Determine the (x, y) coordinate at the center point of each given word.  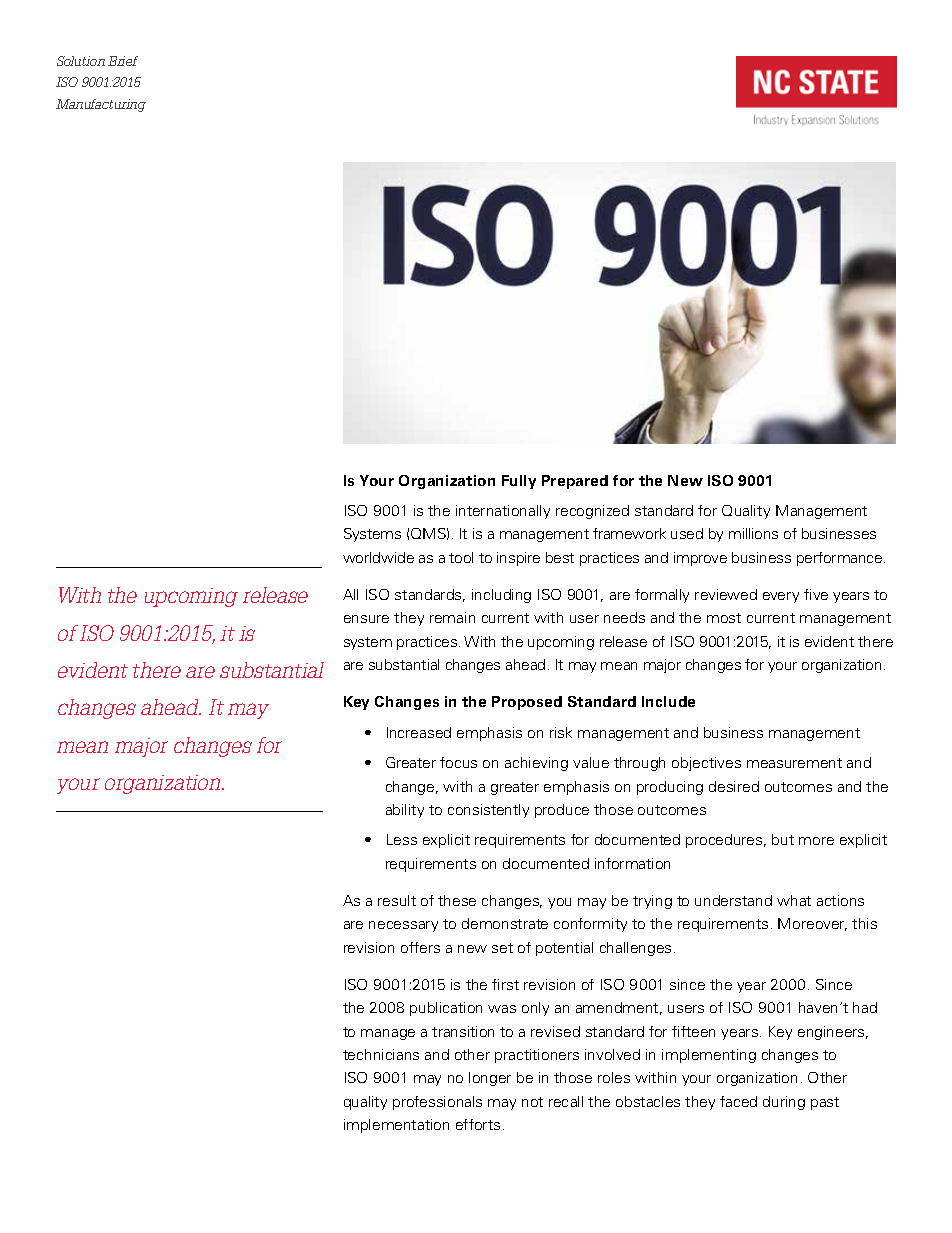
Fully (519, 482)
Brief (123, 61)
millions (753, 533)
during (784, 1103)
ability (405, 811)
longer (490, 1079)
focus (458, 762)
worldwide (378, 557)
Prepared (575, 482)
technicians (381, 1054)
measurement (794, 763)
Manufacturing (101, 105)
